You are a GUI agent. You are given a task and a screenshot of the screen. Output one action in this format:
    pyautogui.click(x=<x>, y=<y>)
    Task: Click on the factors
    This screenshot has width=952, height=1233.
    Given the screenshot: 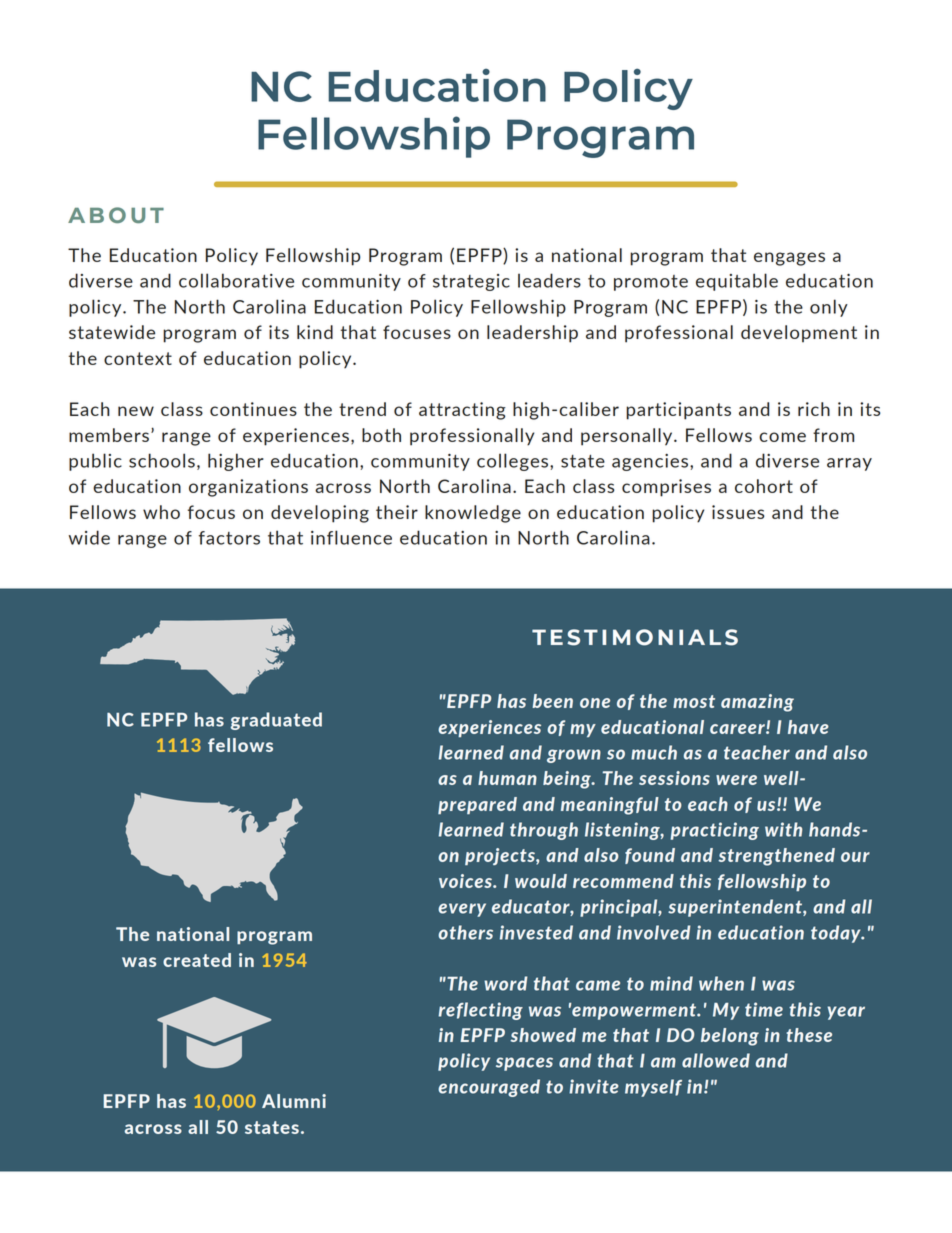 What is the action you would take?
    pyautogui.click(x=229, y=538)
